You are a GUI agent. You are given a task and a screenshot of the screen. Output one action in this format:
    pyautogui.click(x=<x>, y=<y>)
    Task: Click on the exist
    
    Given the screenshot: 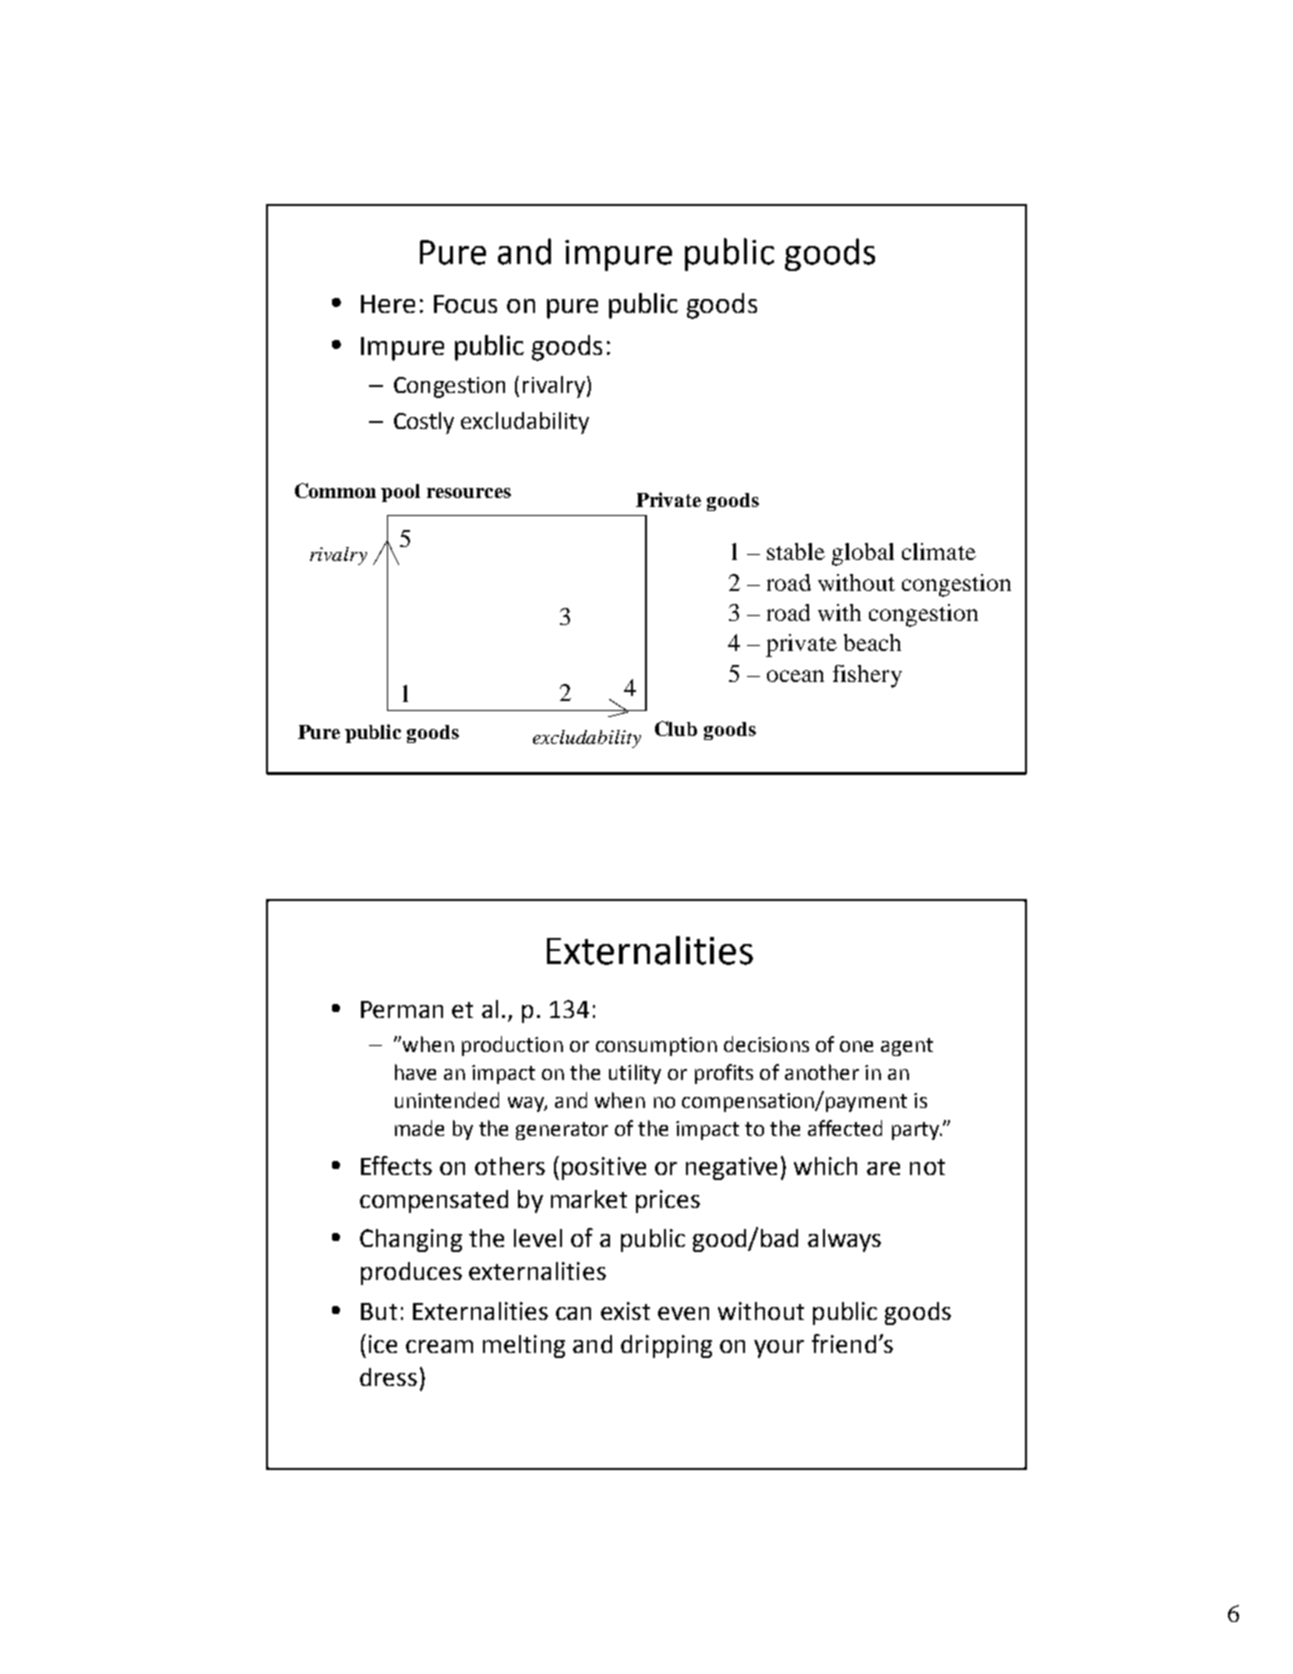 What is the action you would take?
    pyautogui.click(x=625, y=1311)
